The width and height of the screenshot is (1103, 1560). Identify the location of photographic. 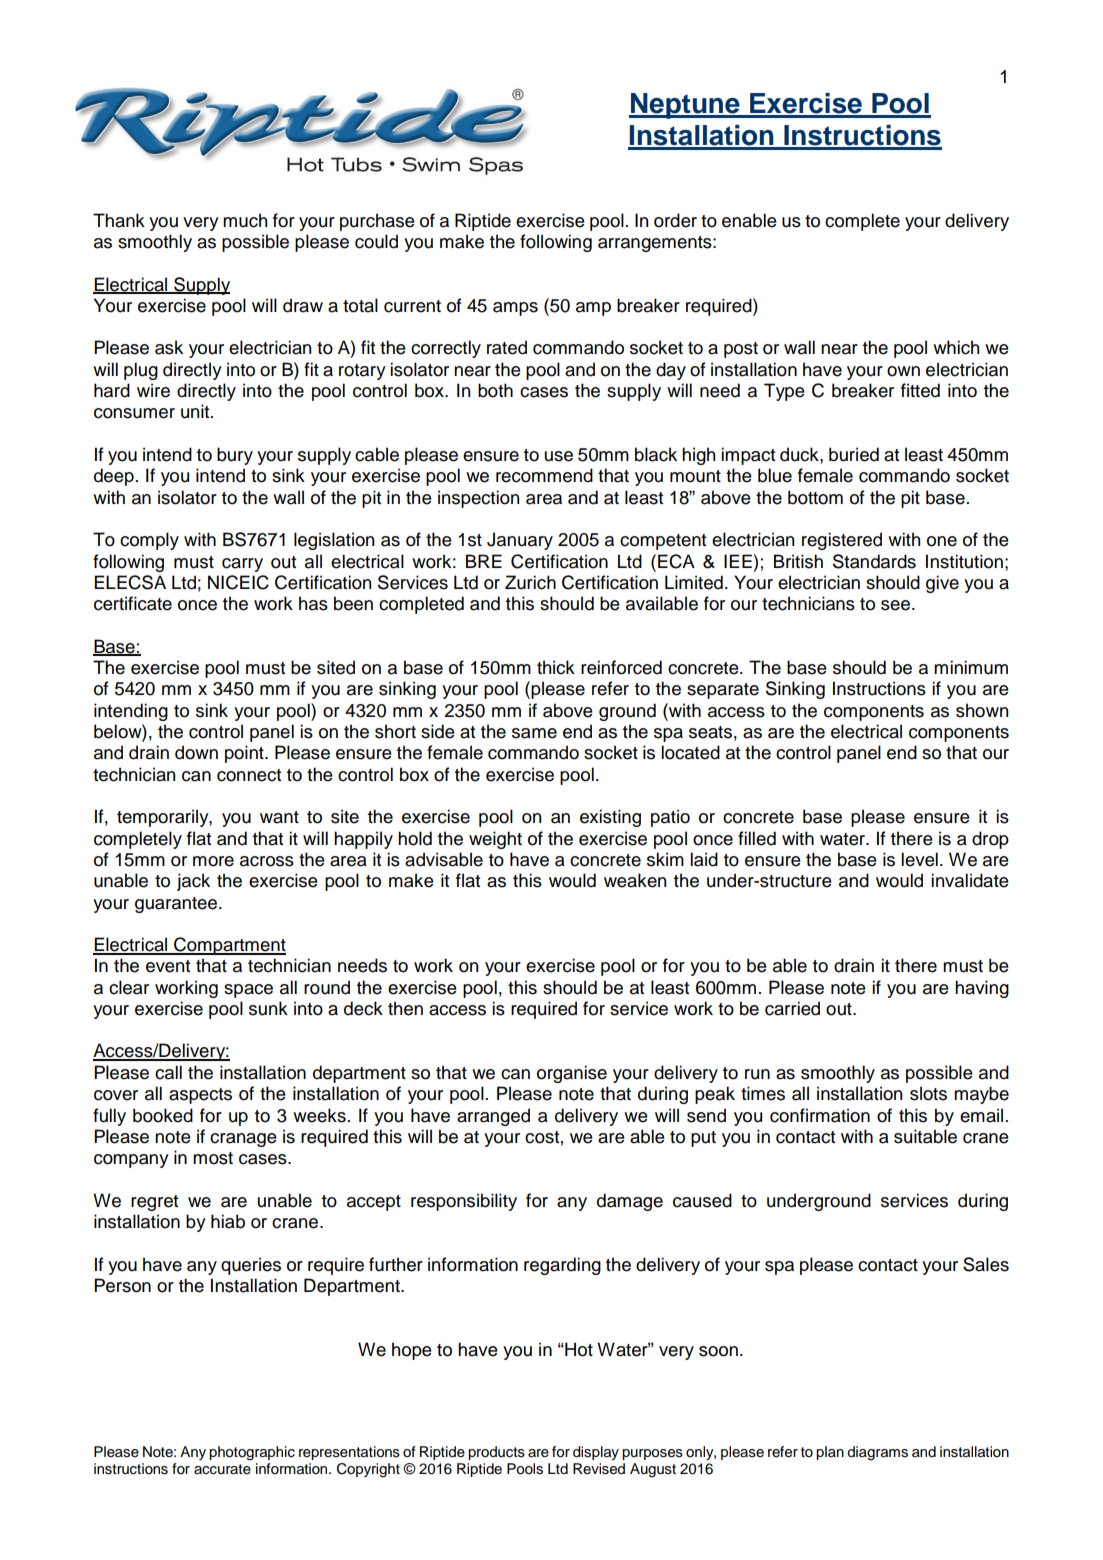
(252, 1453).
